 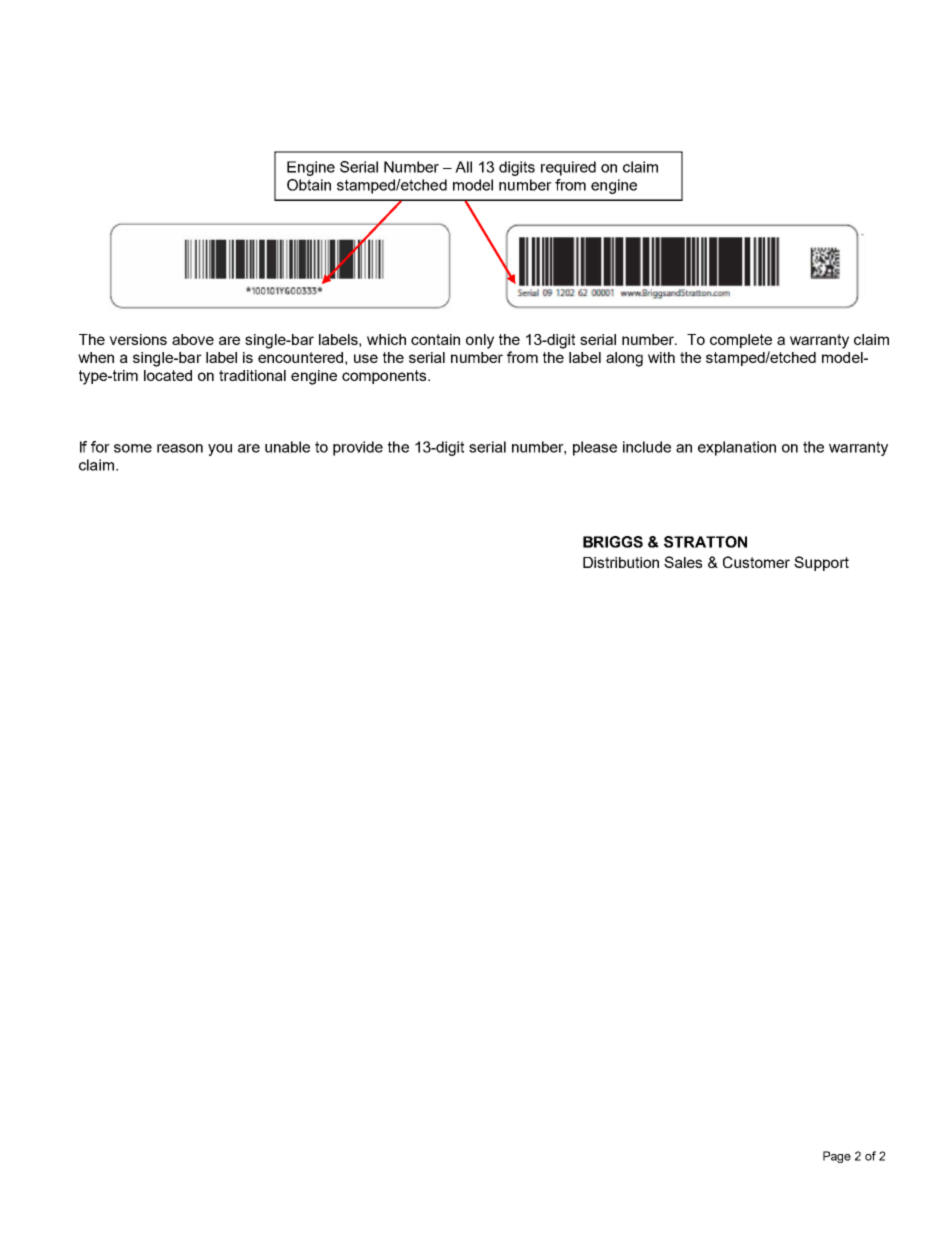 What do you see at coordinates (180, 448) in the screenshot?
I see `reason` at bounding box center [180, 448].
